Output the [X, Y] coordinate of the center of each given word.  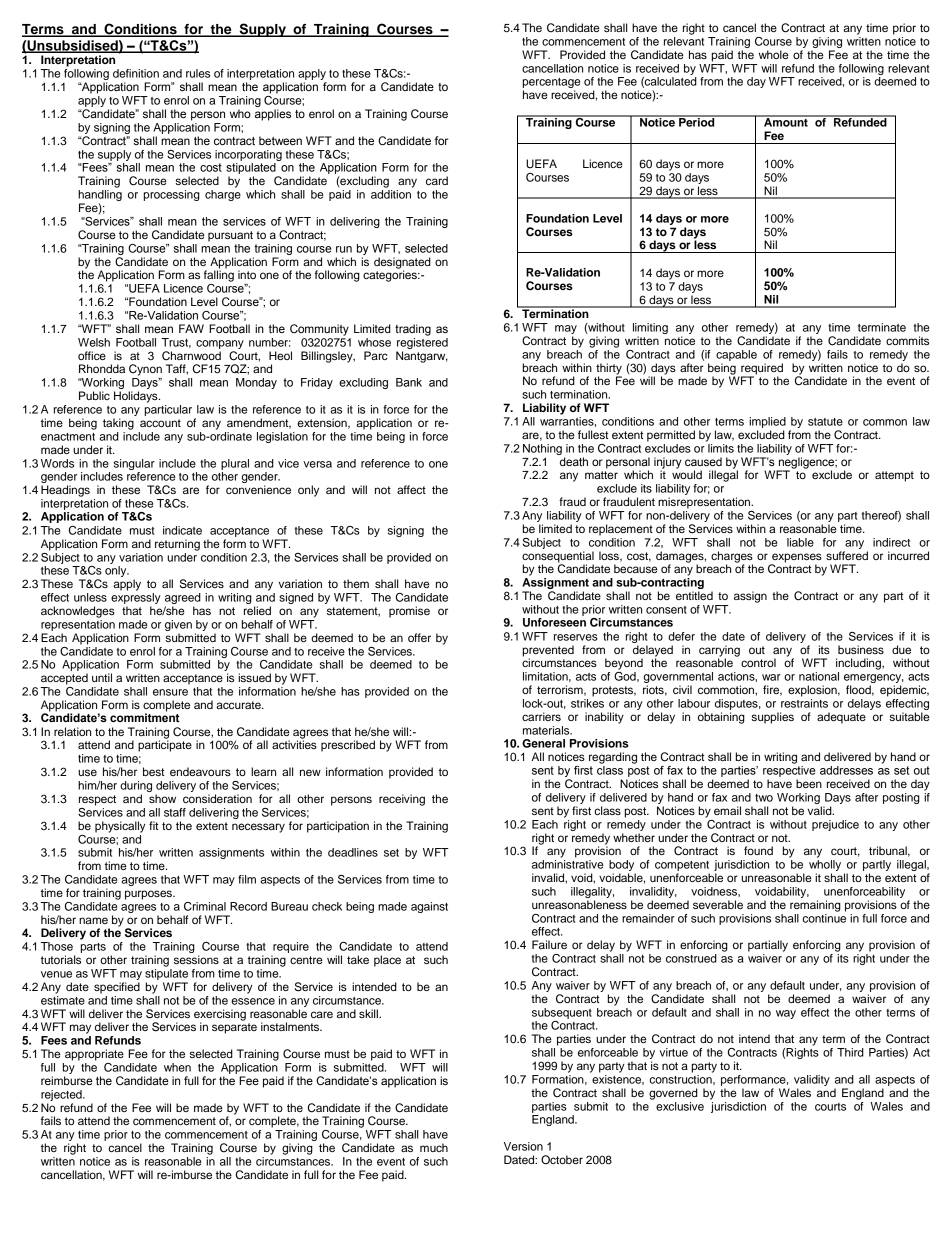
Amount [786, 121]
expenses [796, 559]
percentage [551, 84]
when [177, 1067]
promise [409, 612]
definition [136, 73]
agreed [183, 600]
